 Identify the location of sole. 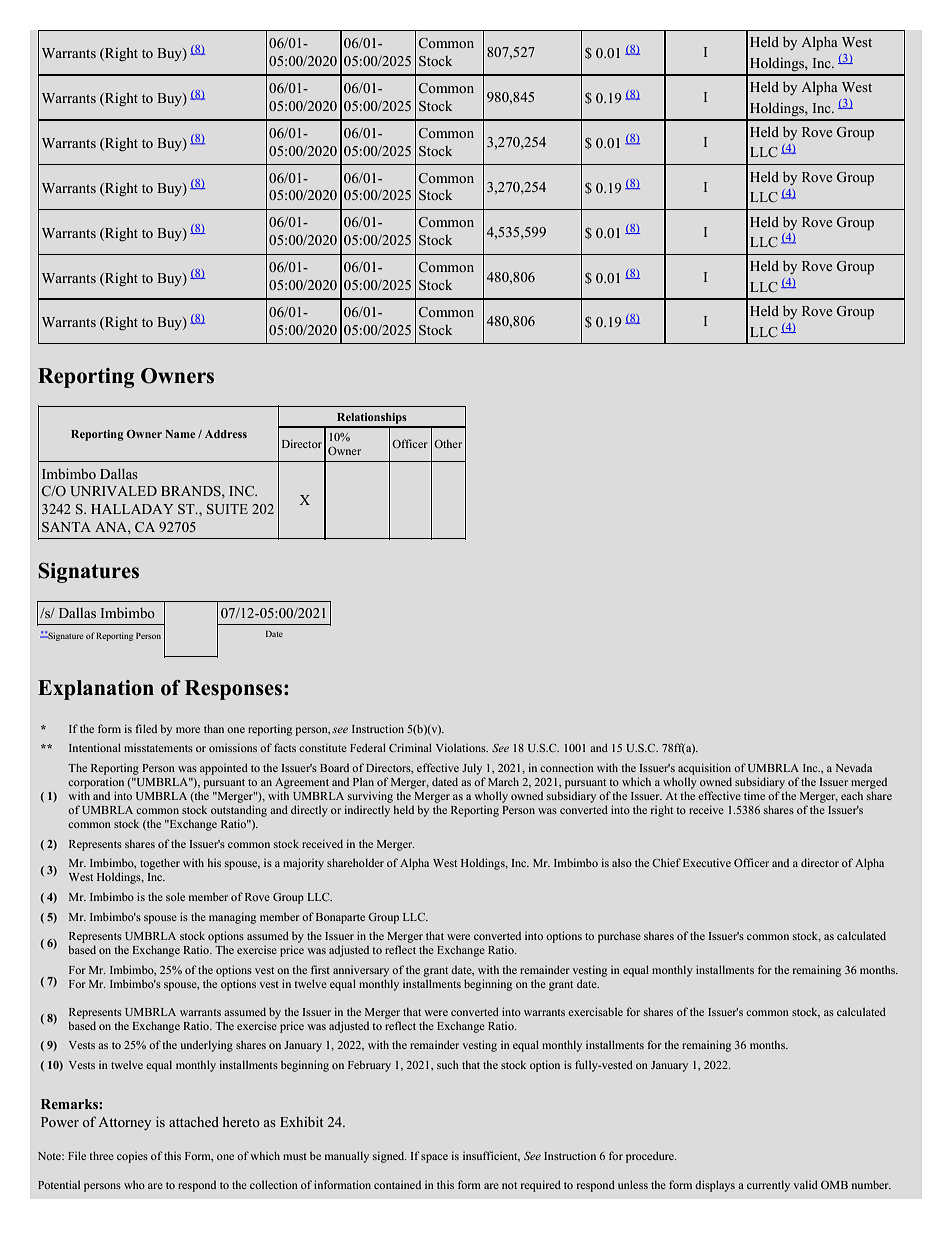
(175, 896).
